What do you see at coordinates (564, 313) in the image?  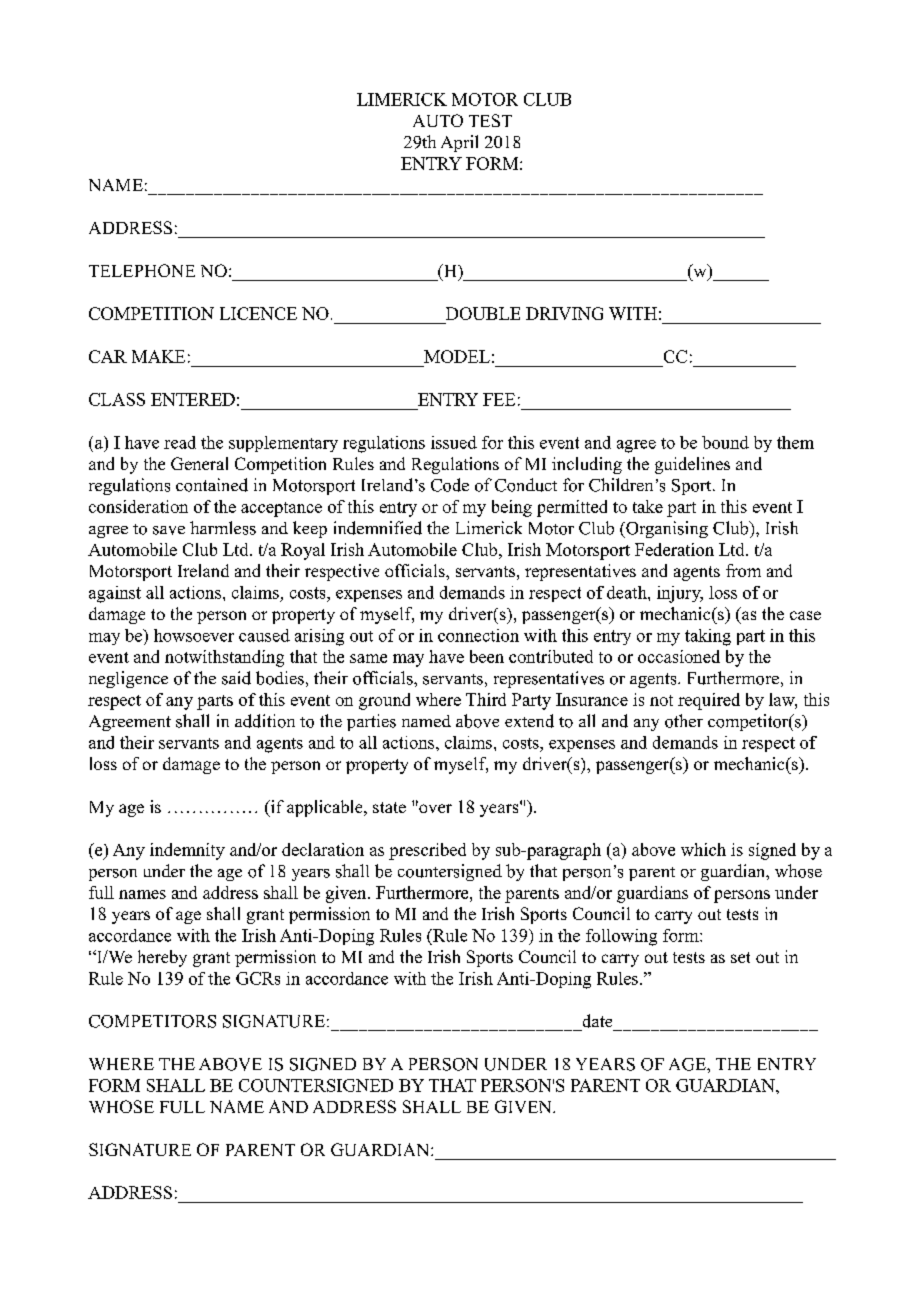 I see `DRIVING` at bounding box center [564, 313].
